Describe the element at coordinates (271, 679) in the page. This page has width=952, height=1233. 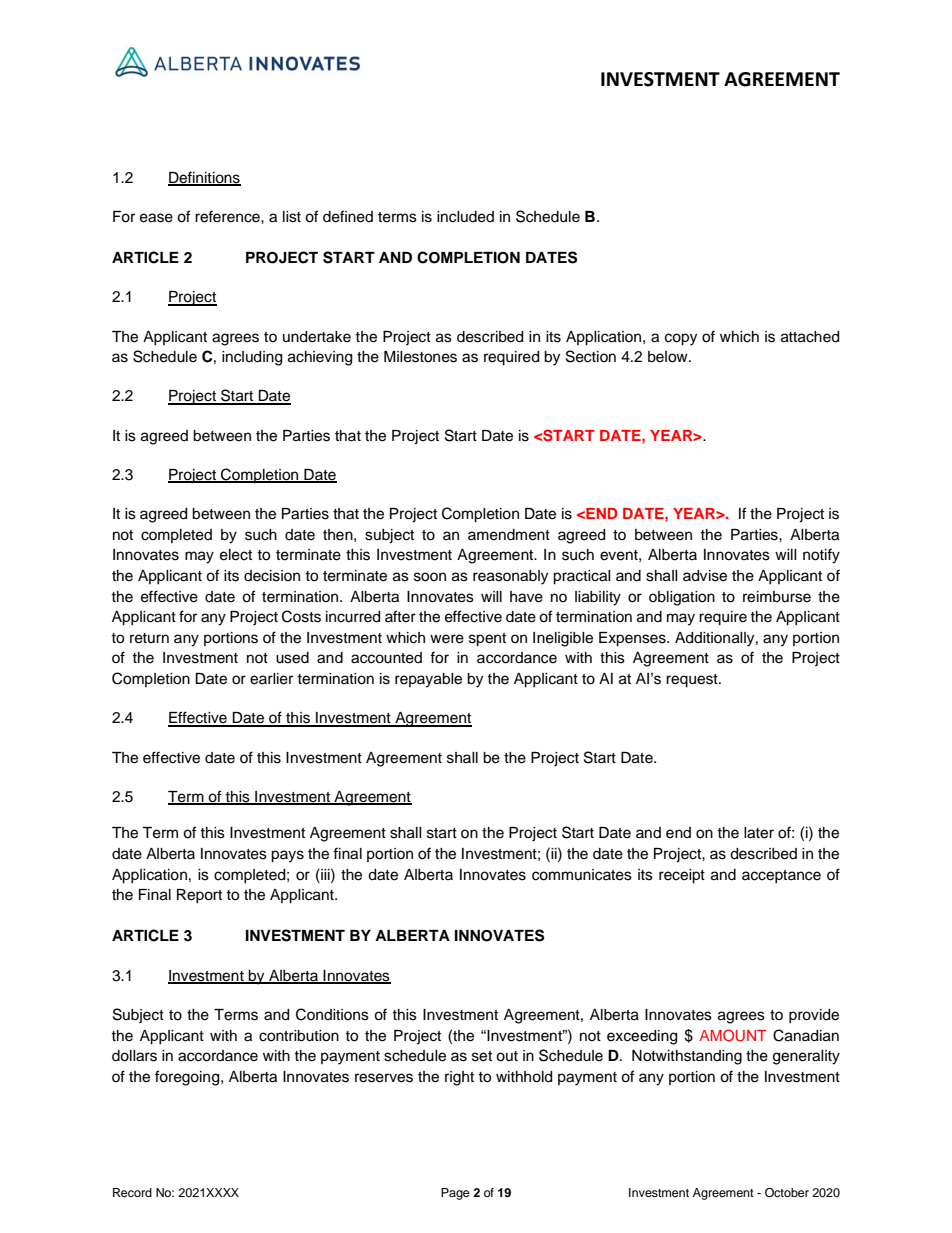
I see `earlier` at that location.
